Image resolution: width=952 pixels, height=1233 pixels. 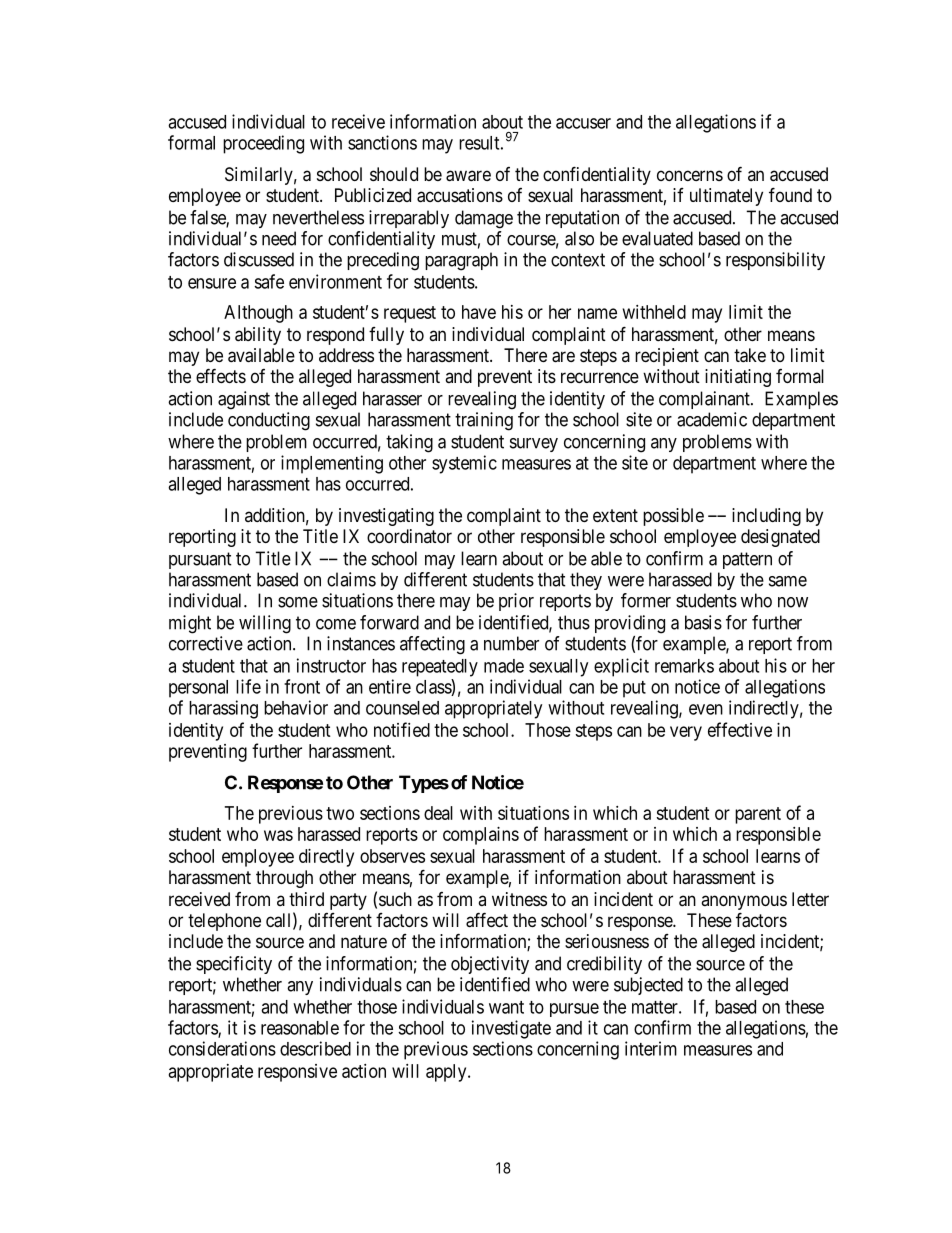 What do you see at coordinates (750, 355) in the screenshot?
I see `take` at bounding box center [750, 355].
